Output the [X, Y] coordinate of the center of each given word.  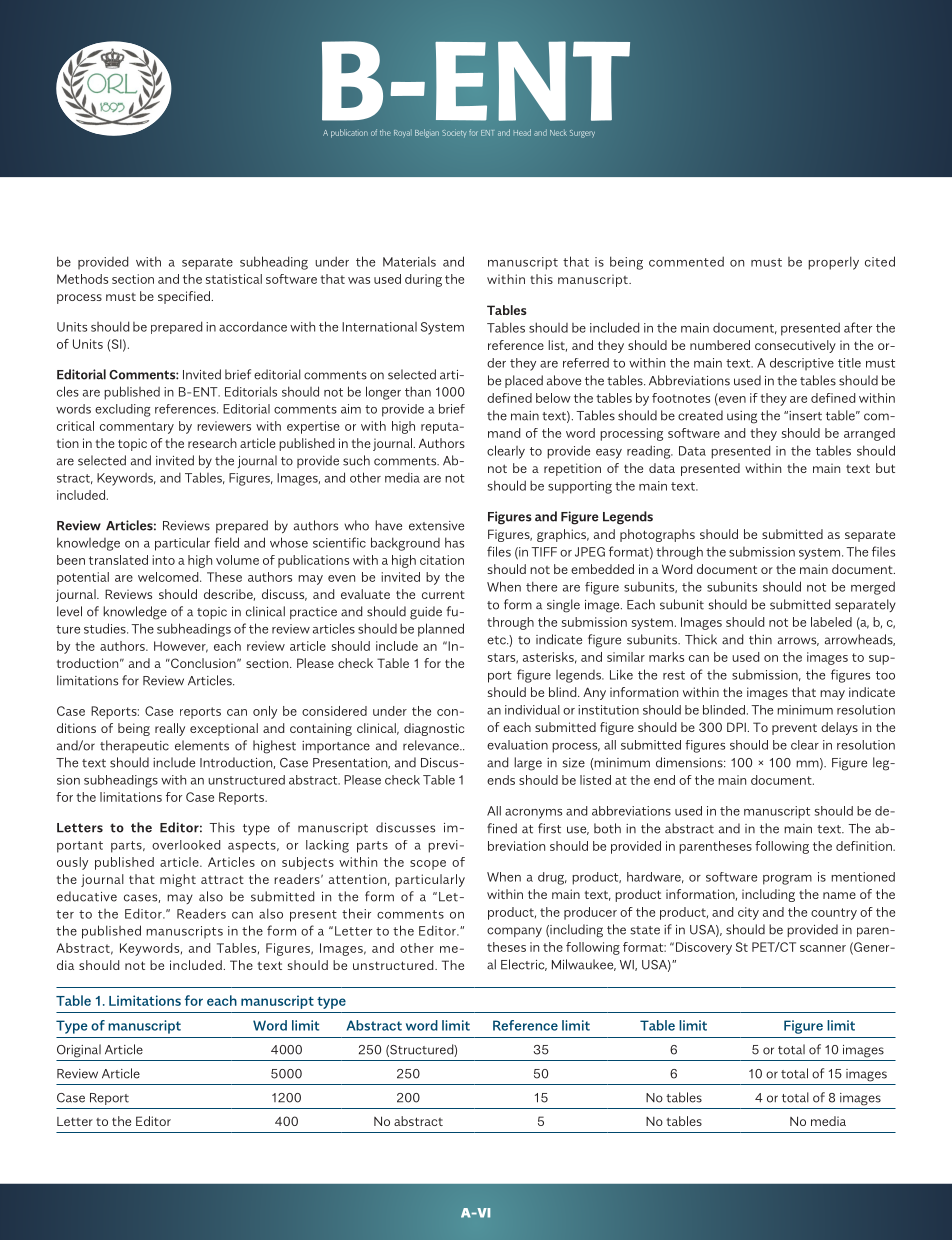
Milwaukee [584, 965]
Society [454, 133]
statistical [234, 279]
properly [833, 263]
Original [79, 1051]
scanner [823, 948]
